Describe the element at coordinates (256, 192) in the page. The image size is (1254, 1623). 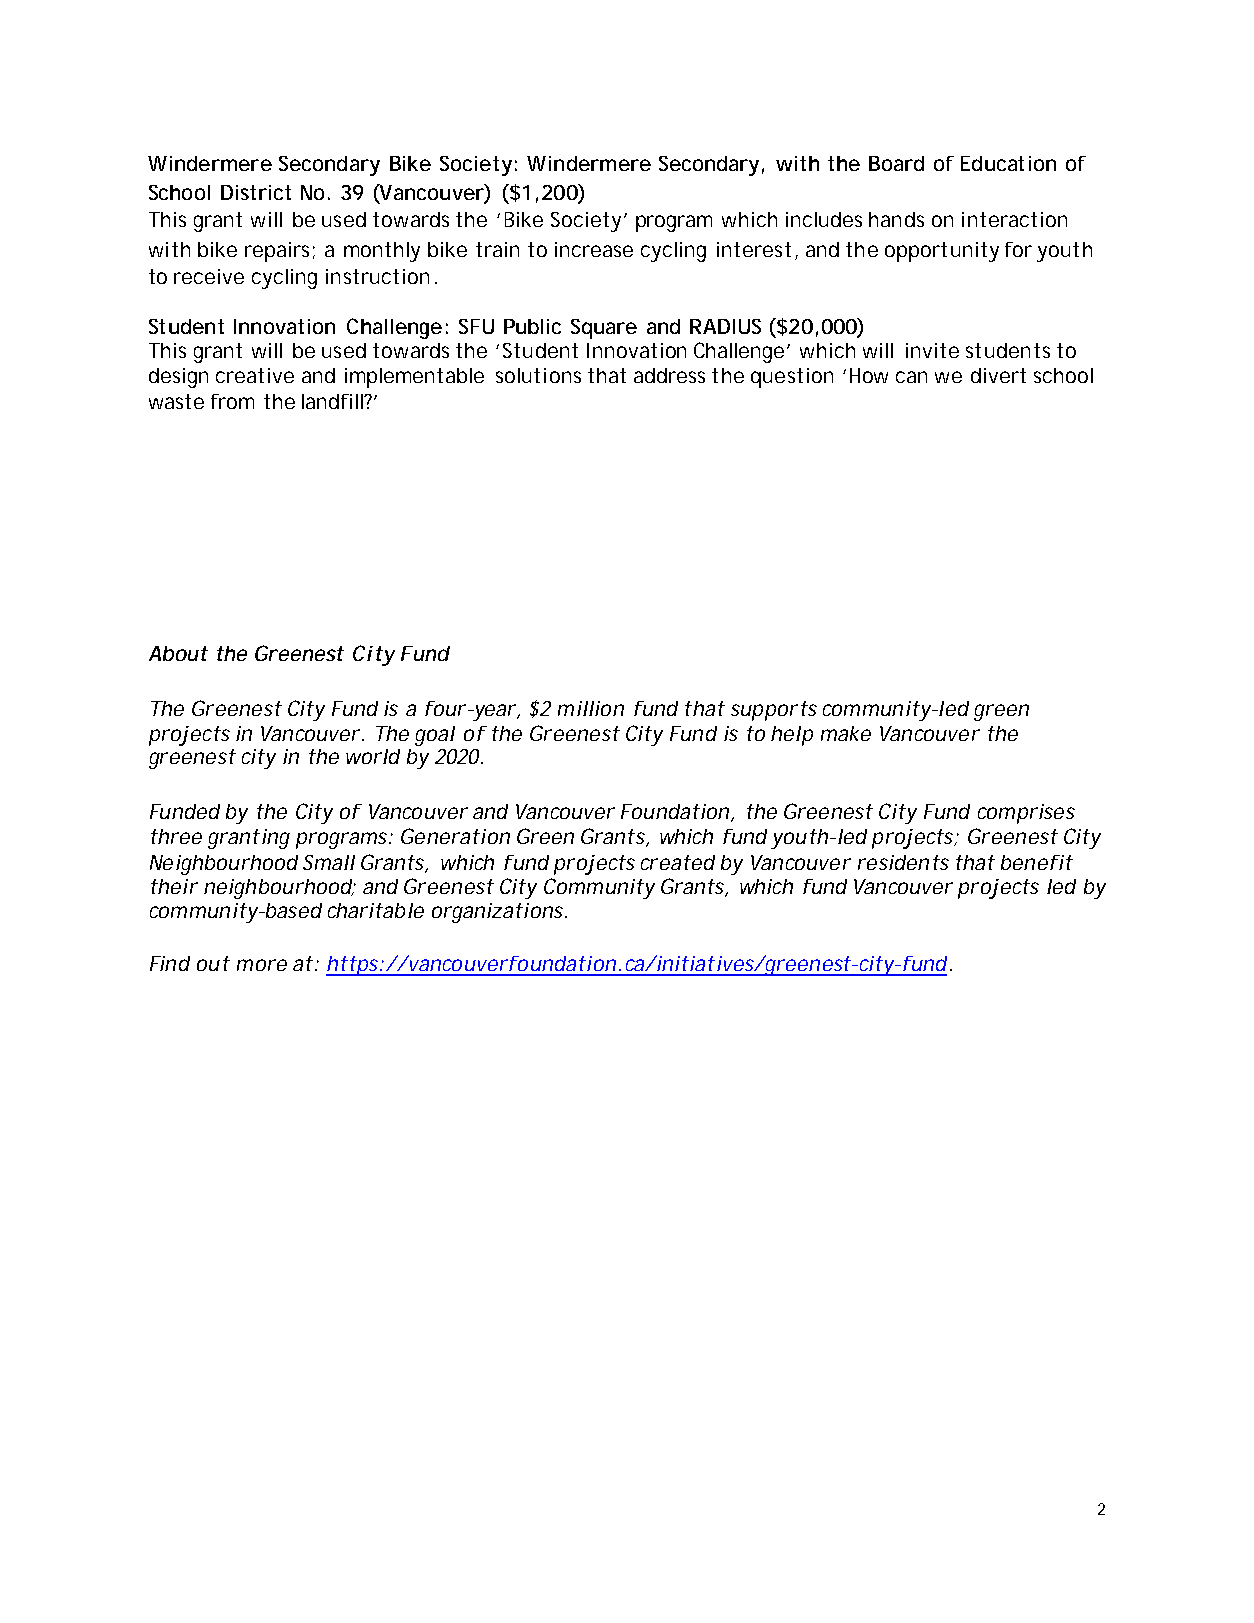
I see `District` at that location.
